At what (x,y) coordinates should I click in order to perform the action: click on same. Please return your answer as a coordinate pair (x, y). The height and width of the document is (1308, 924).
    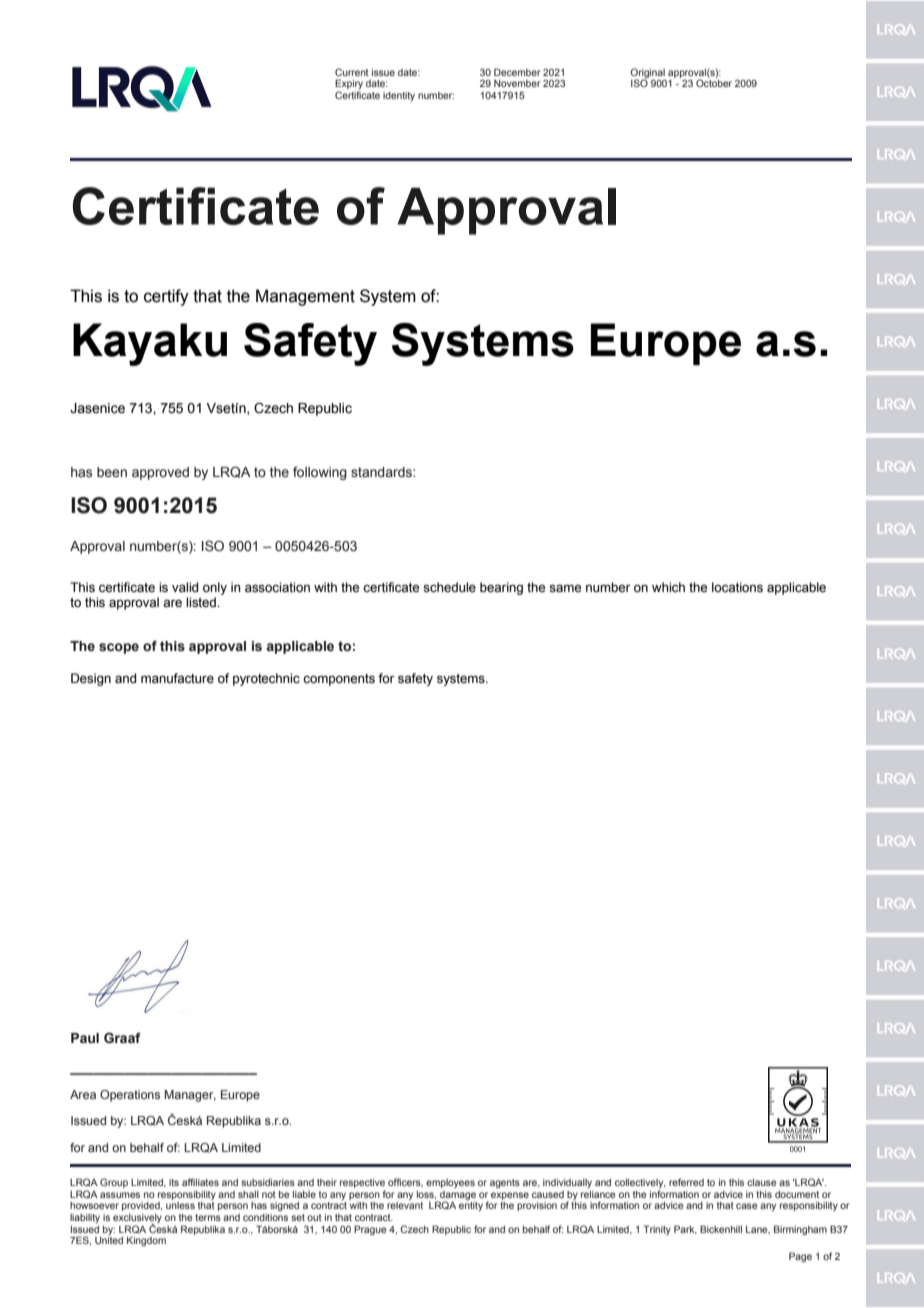
    Looking at the image, I should click on (565, 588).
